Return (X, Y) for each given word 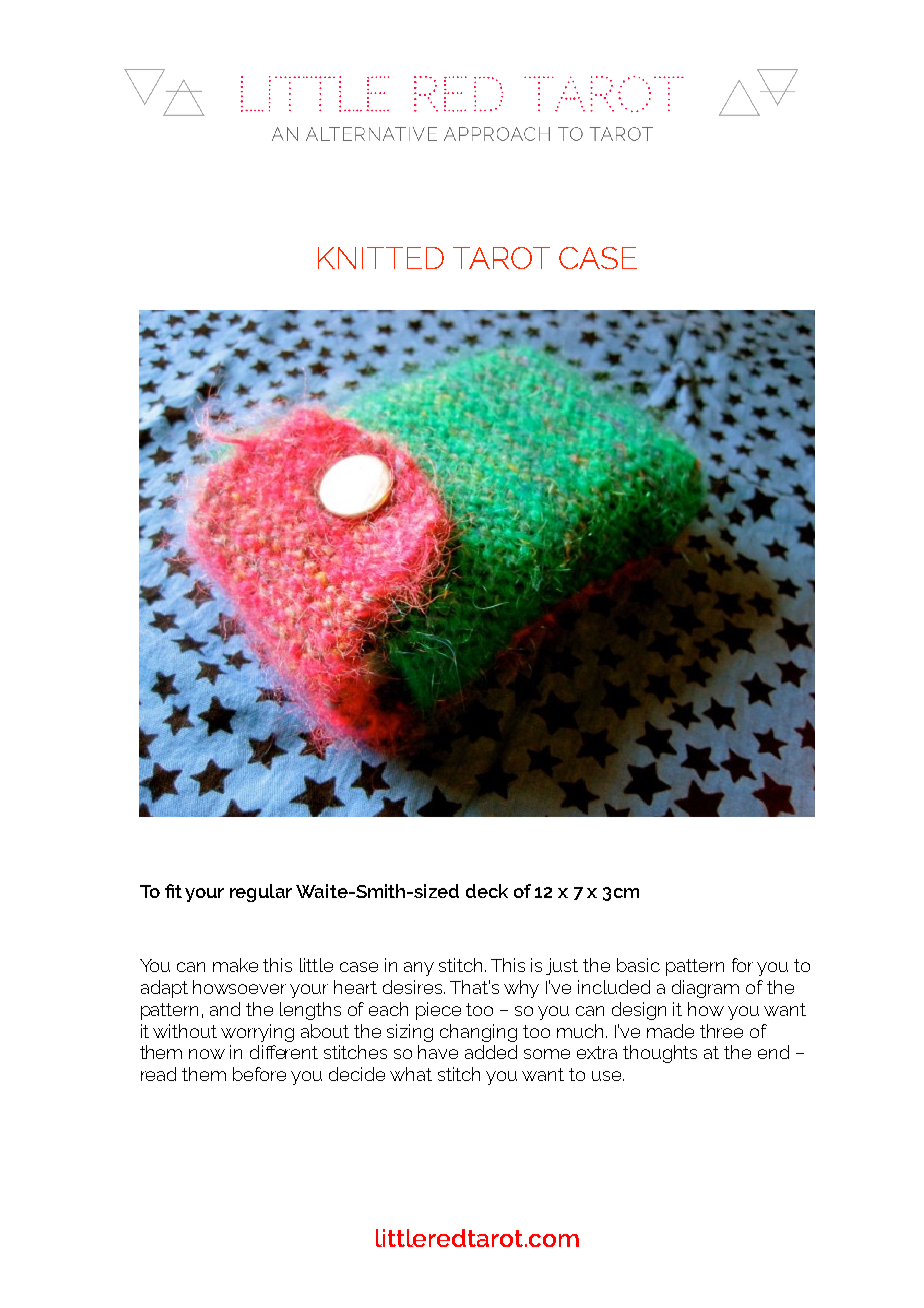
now (207, 1054)
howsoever (239, 987)
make (235, 965)
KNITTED (381, 258)
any (419, 969)
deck (487, 891)
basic (638, 965)
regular (261, 893)
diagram (705, 989)
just (562, 966)
